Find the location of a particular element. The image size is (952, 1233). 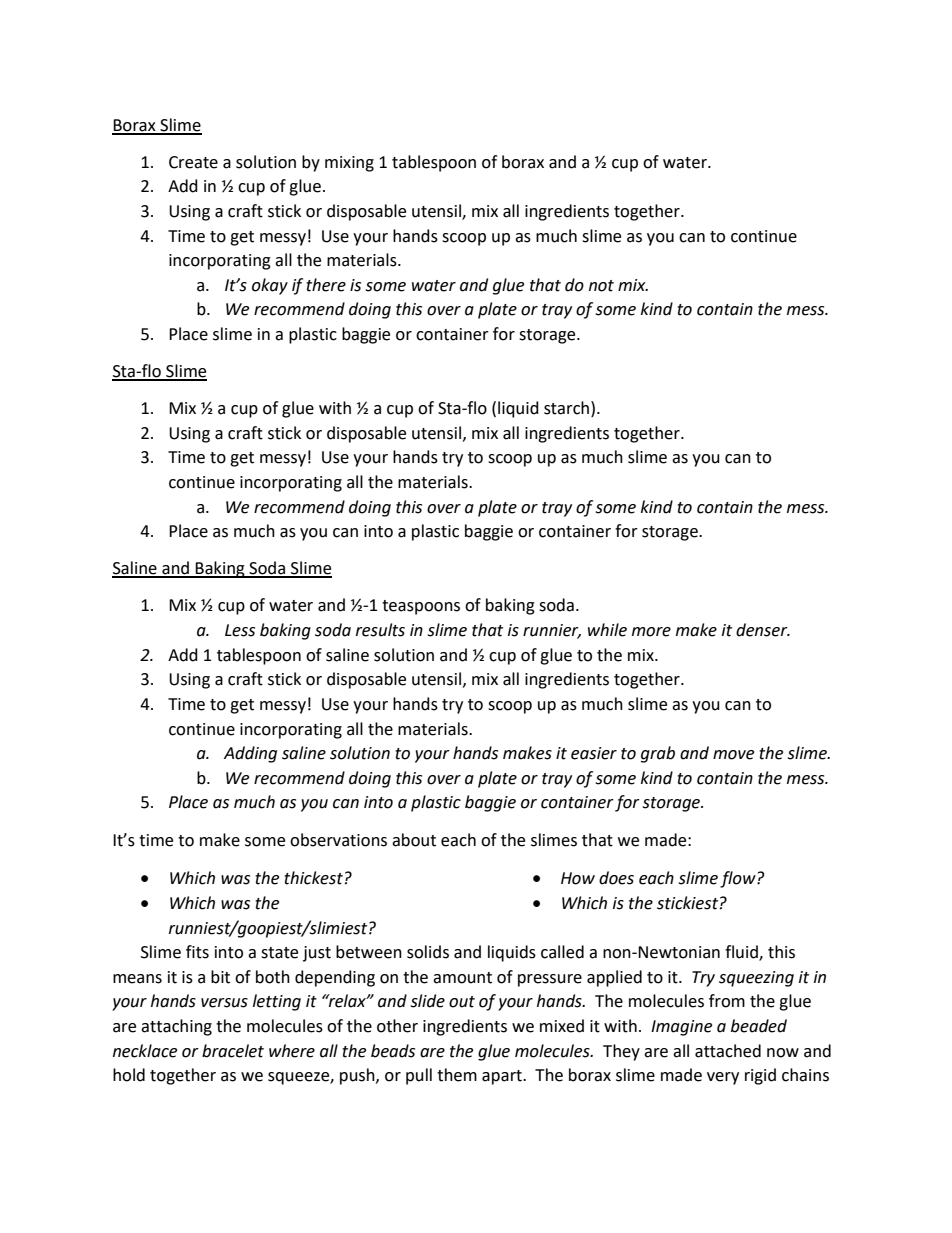

attaching is located at coordinates (176, 1027).
